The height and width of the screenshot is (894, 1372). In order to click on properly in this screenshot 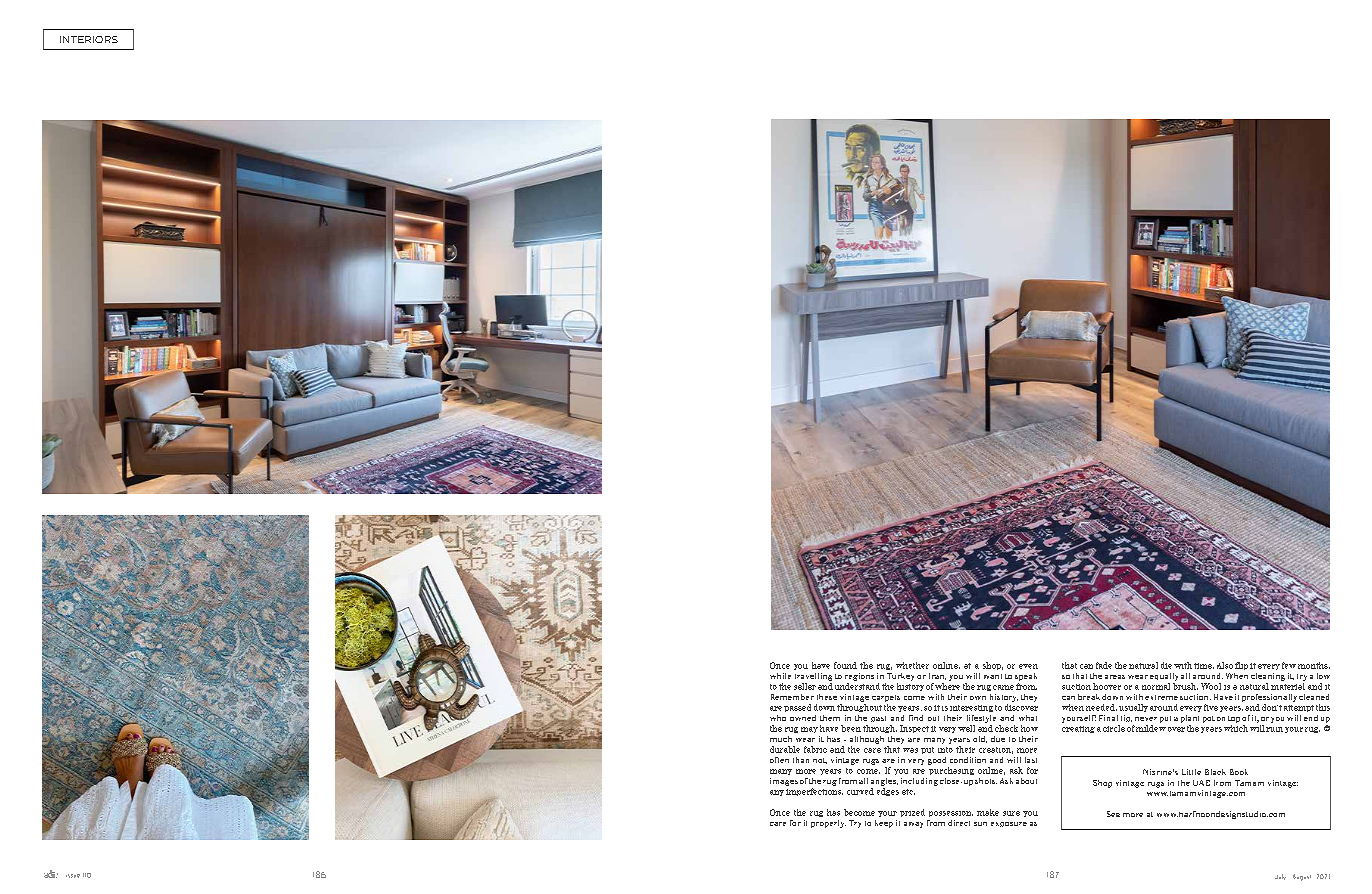, I will do `click(828, 824)`.
